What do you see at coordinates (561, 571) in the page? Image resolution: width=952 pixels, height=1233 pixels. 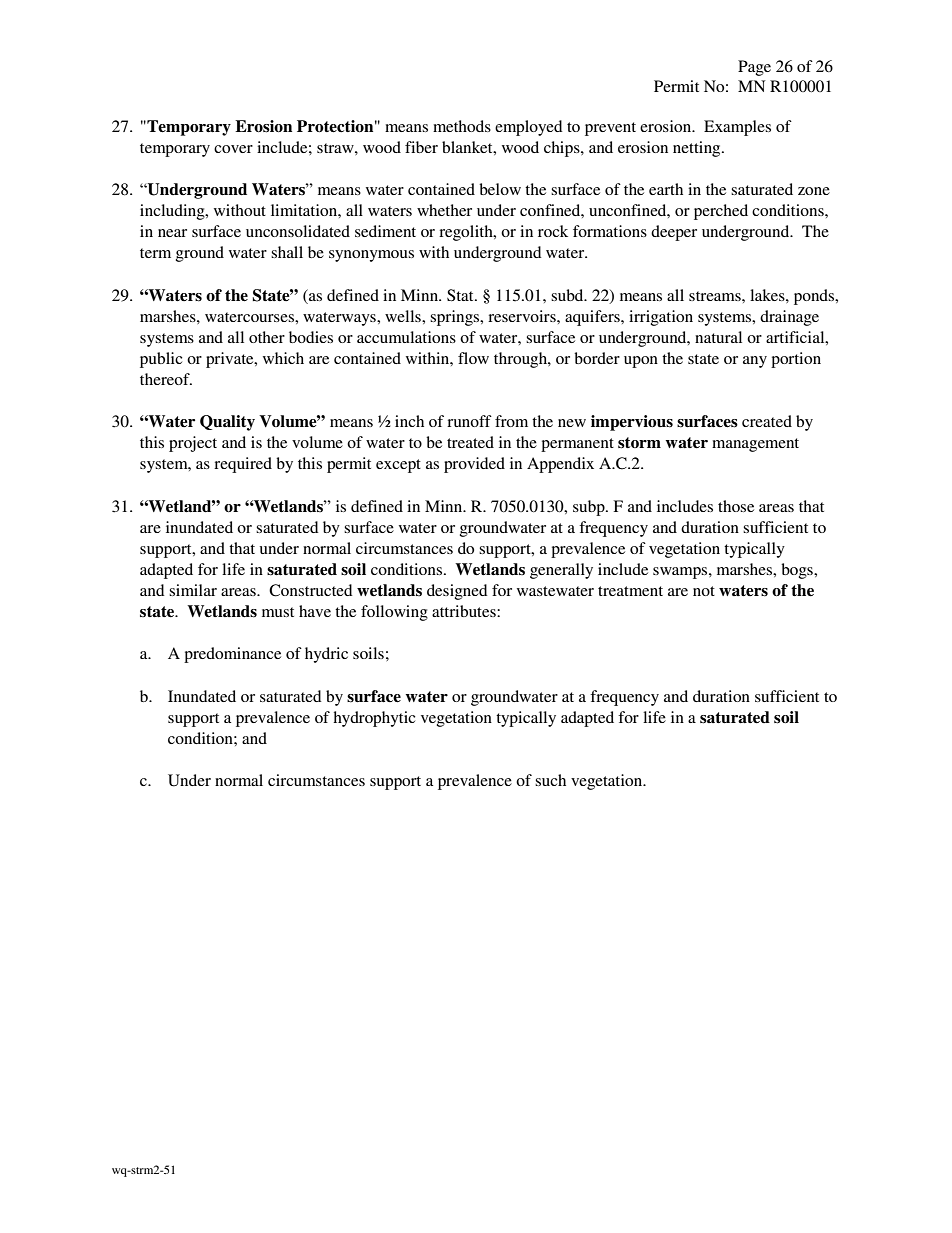 I see `generally` at bounding box center [561, 571].
